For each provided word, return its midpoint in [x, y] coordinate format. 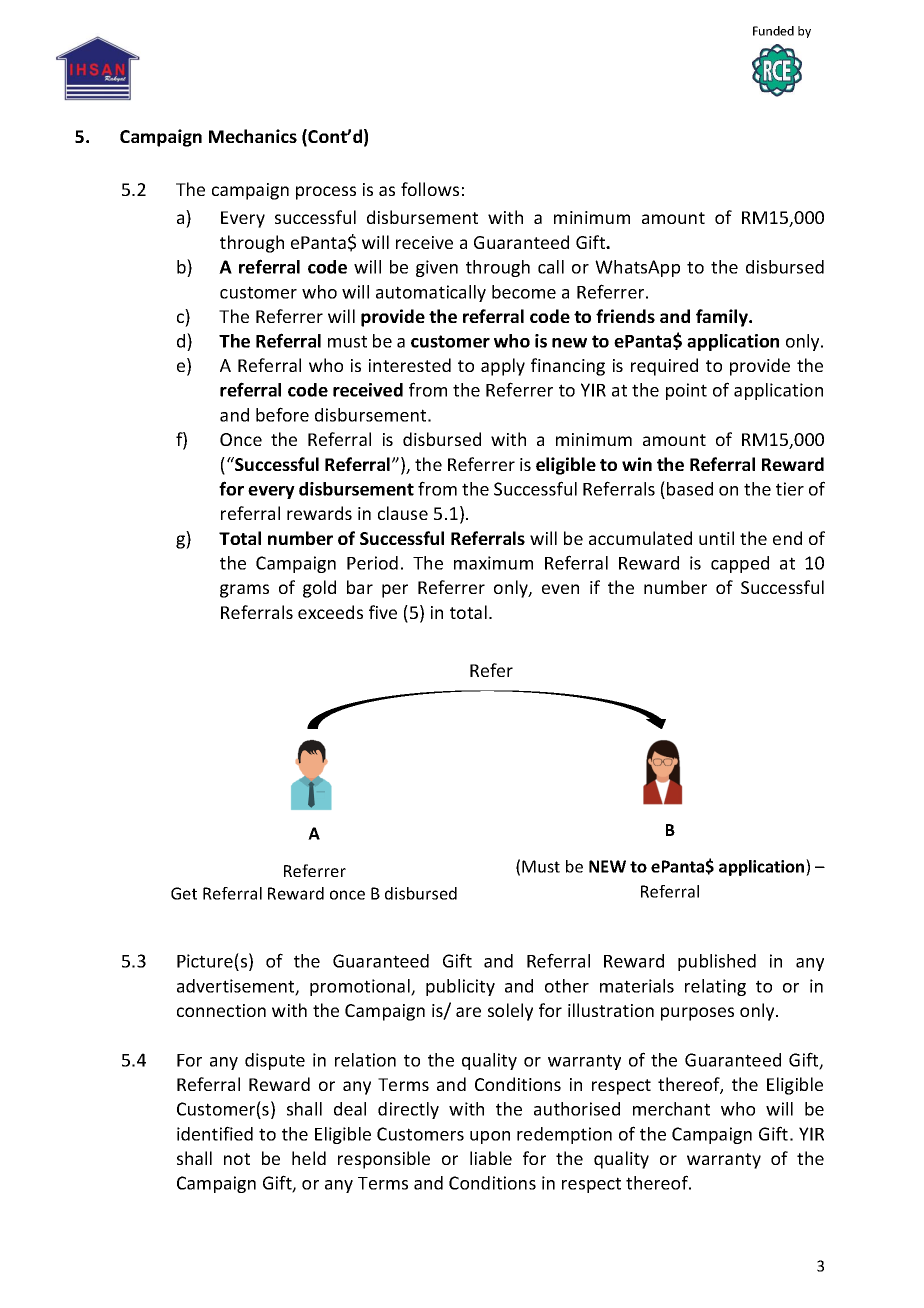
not [237, 1159]
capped [740, 564]
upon [490, 1137]
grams [244, 591]
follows [430, 189]
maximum [493, 563]
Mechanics [253, 136]
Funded [773, 31]
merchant [671, 1109]
